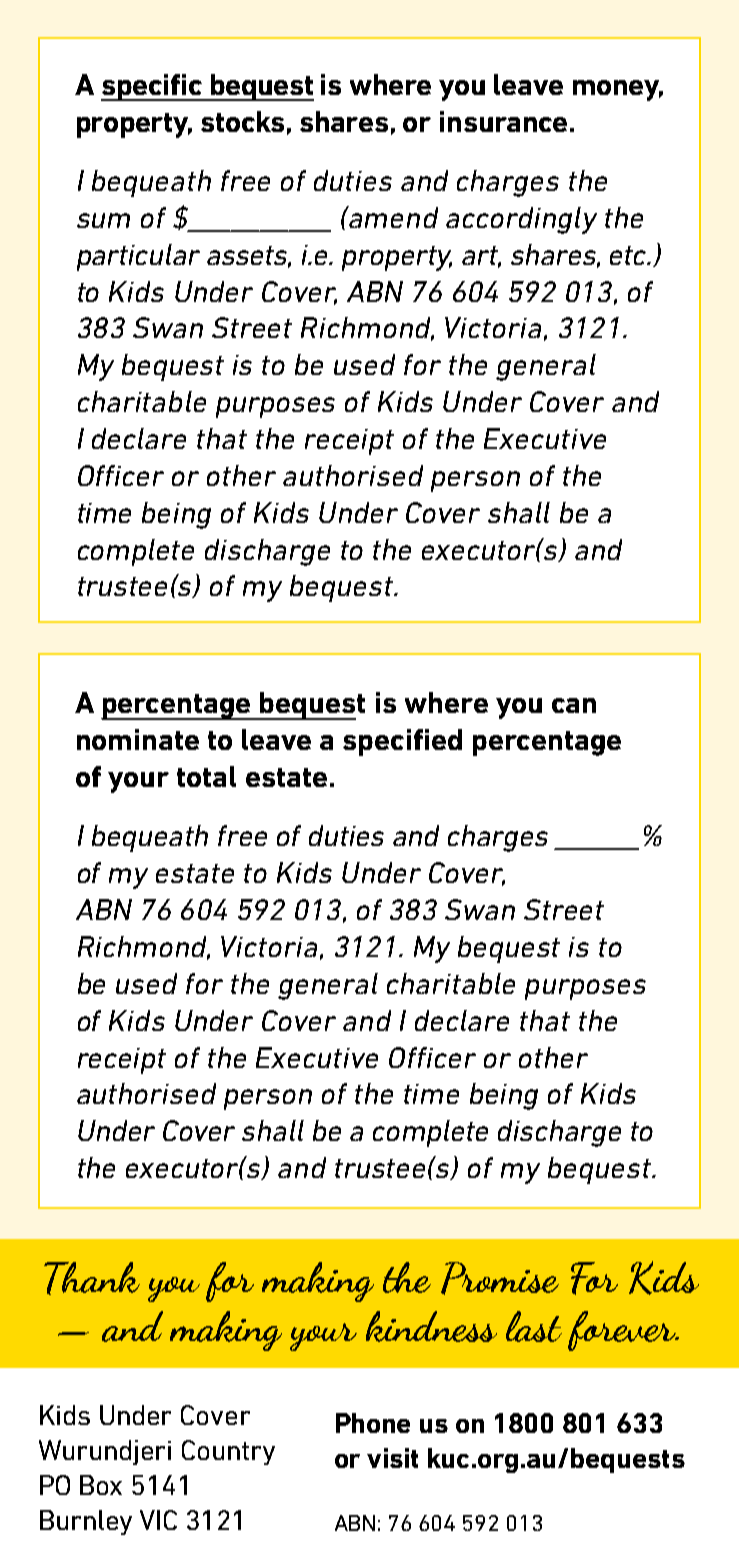  Describe the element at coordinates (101, 1485) in the screenshot. I see `Box` at that location.
